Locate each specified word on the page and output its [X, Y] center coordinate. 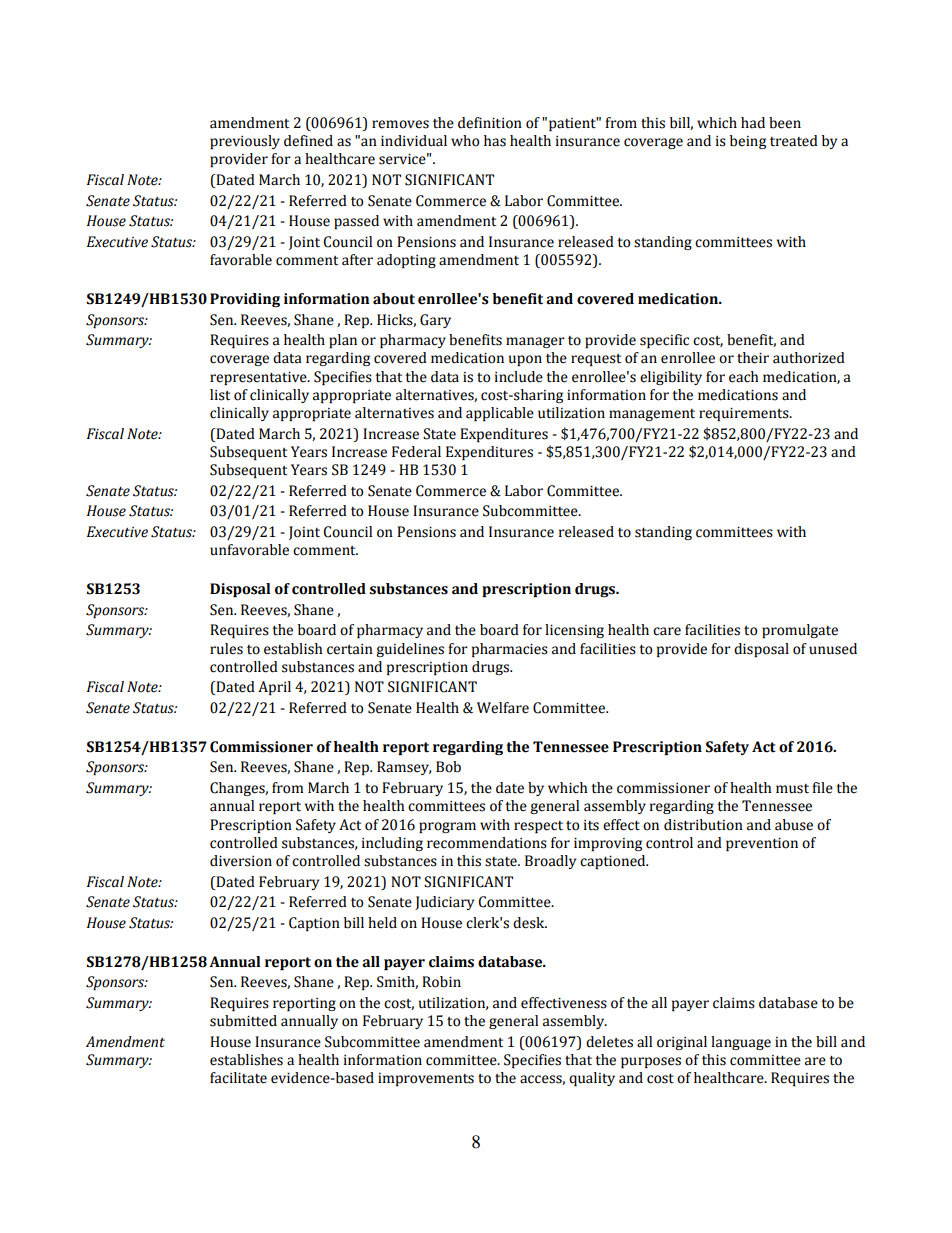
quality [592, 1079]
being [748, 142]
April [274, 688]
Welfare [503, 708]
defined [308, 141]
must [792, 789]
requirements [745, 414]
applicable [500, 414]
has [495, 141]
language [741, 1043]
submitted [243, 1021]
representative [259, 378]
